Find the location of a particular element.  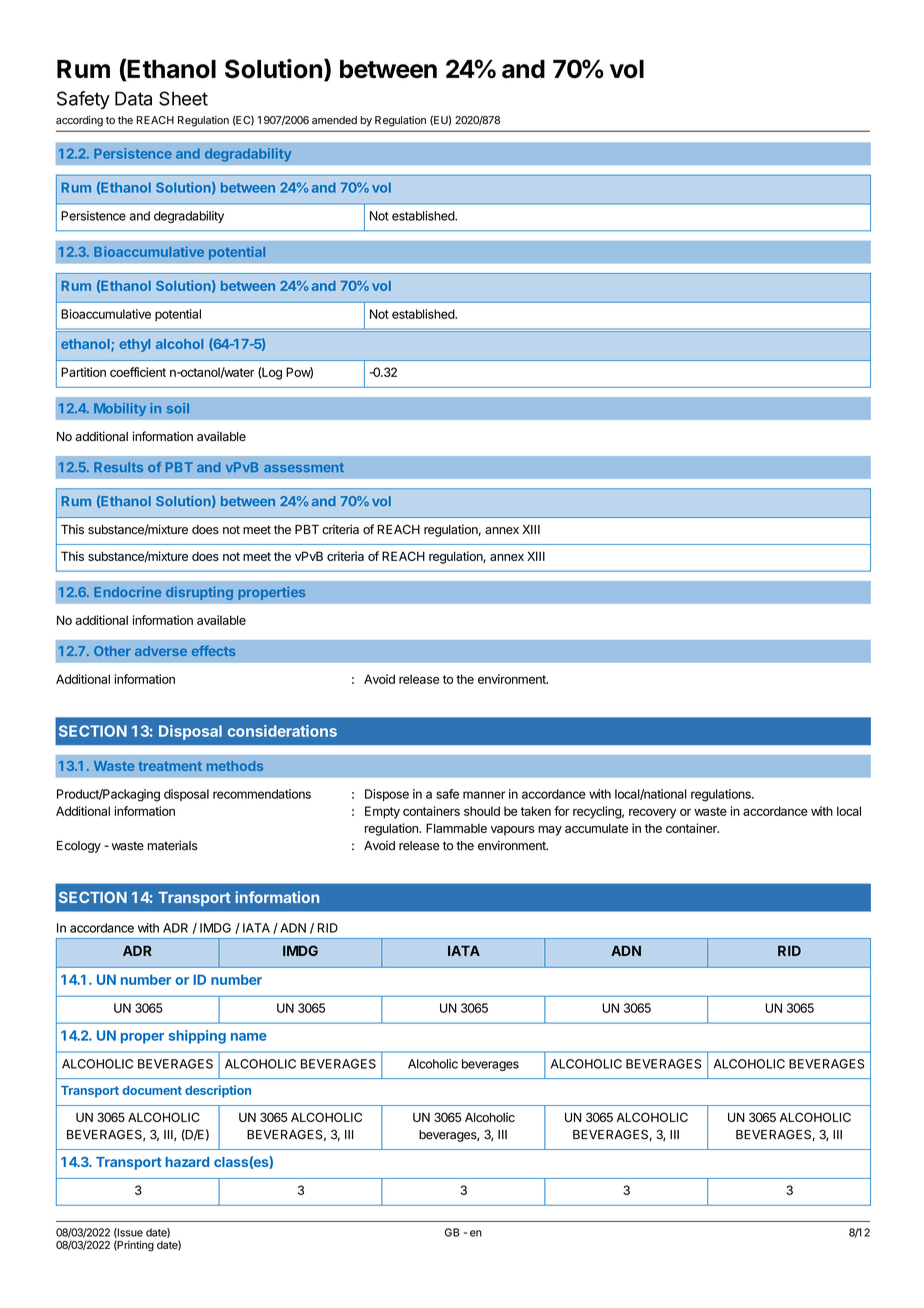

document is located at coordinates (152, 1090).
